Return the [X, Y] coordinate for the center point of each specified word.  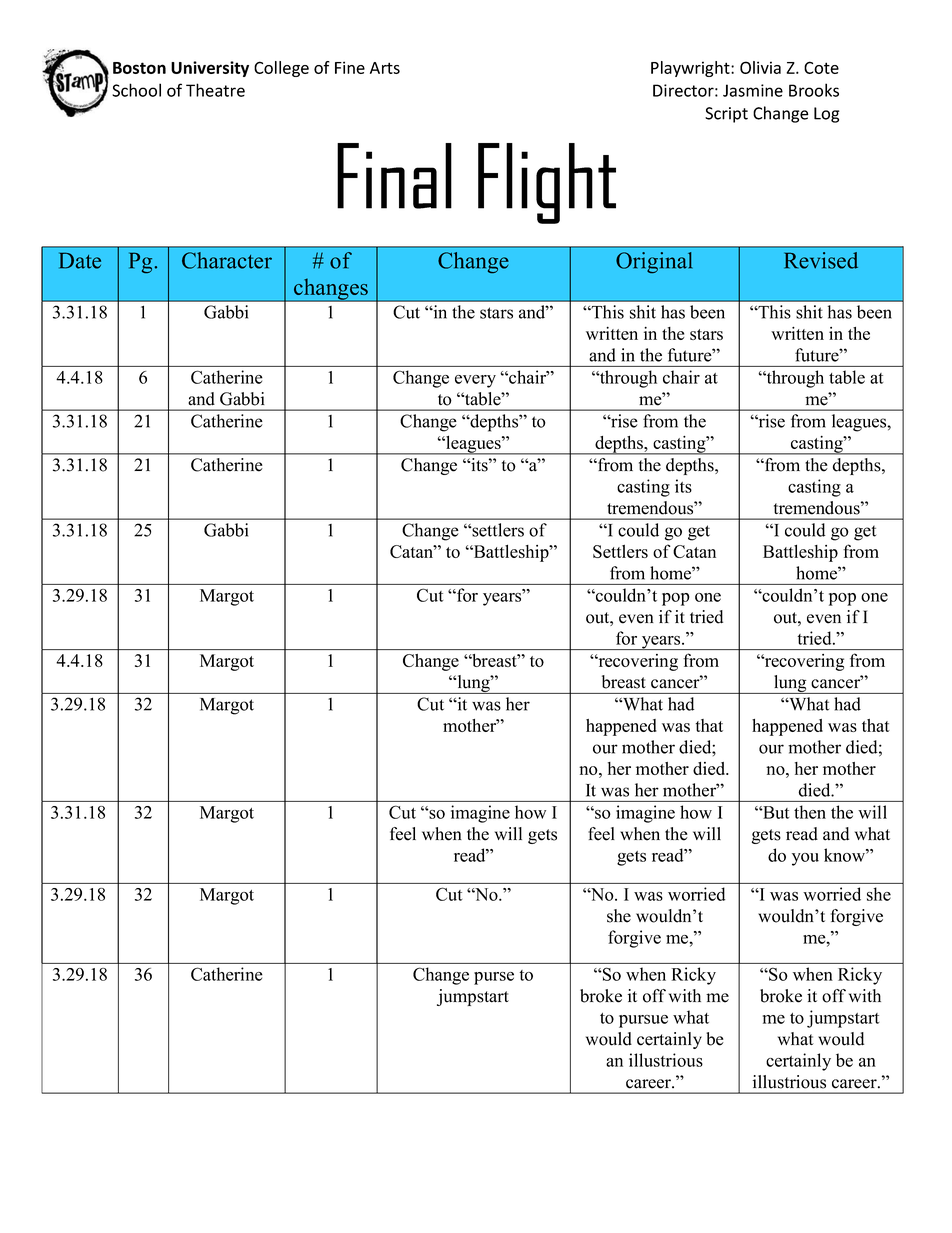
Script [726, 115]
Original [654, 262]
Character [227, 260]
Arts [385, 68]
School [136, 90]
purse [494, 978]
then [810, 812]
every [475, 381]
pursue [643, 1021]
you [805, 859]
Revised [821, 260]
